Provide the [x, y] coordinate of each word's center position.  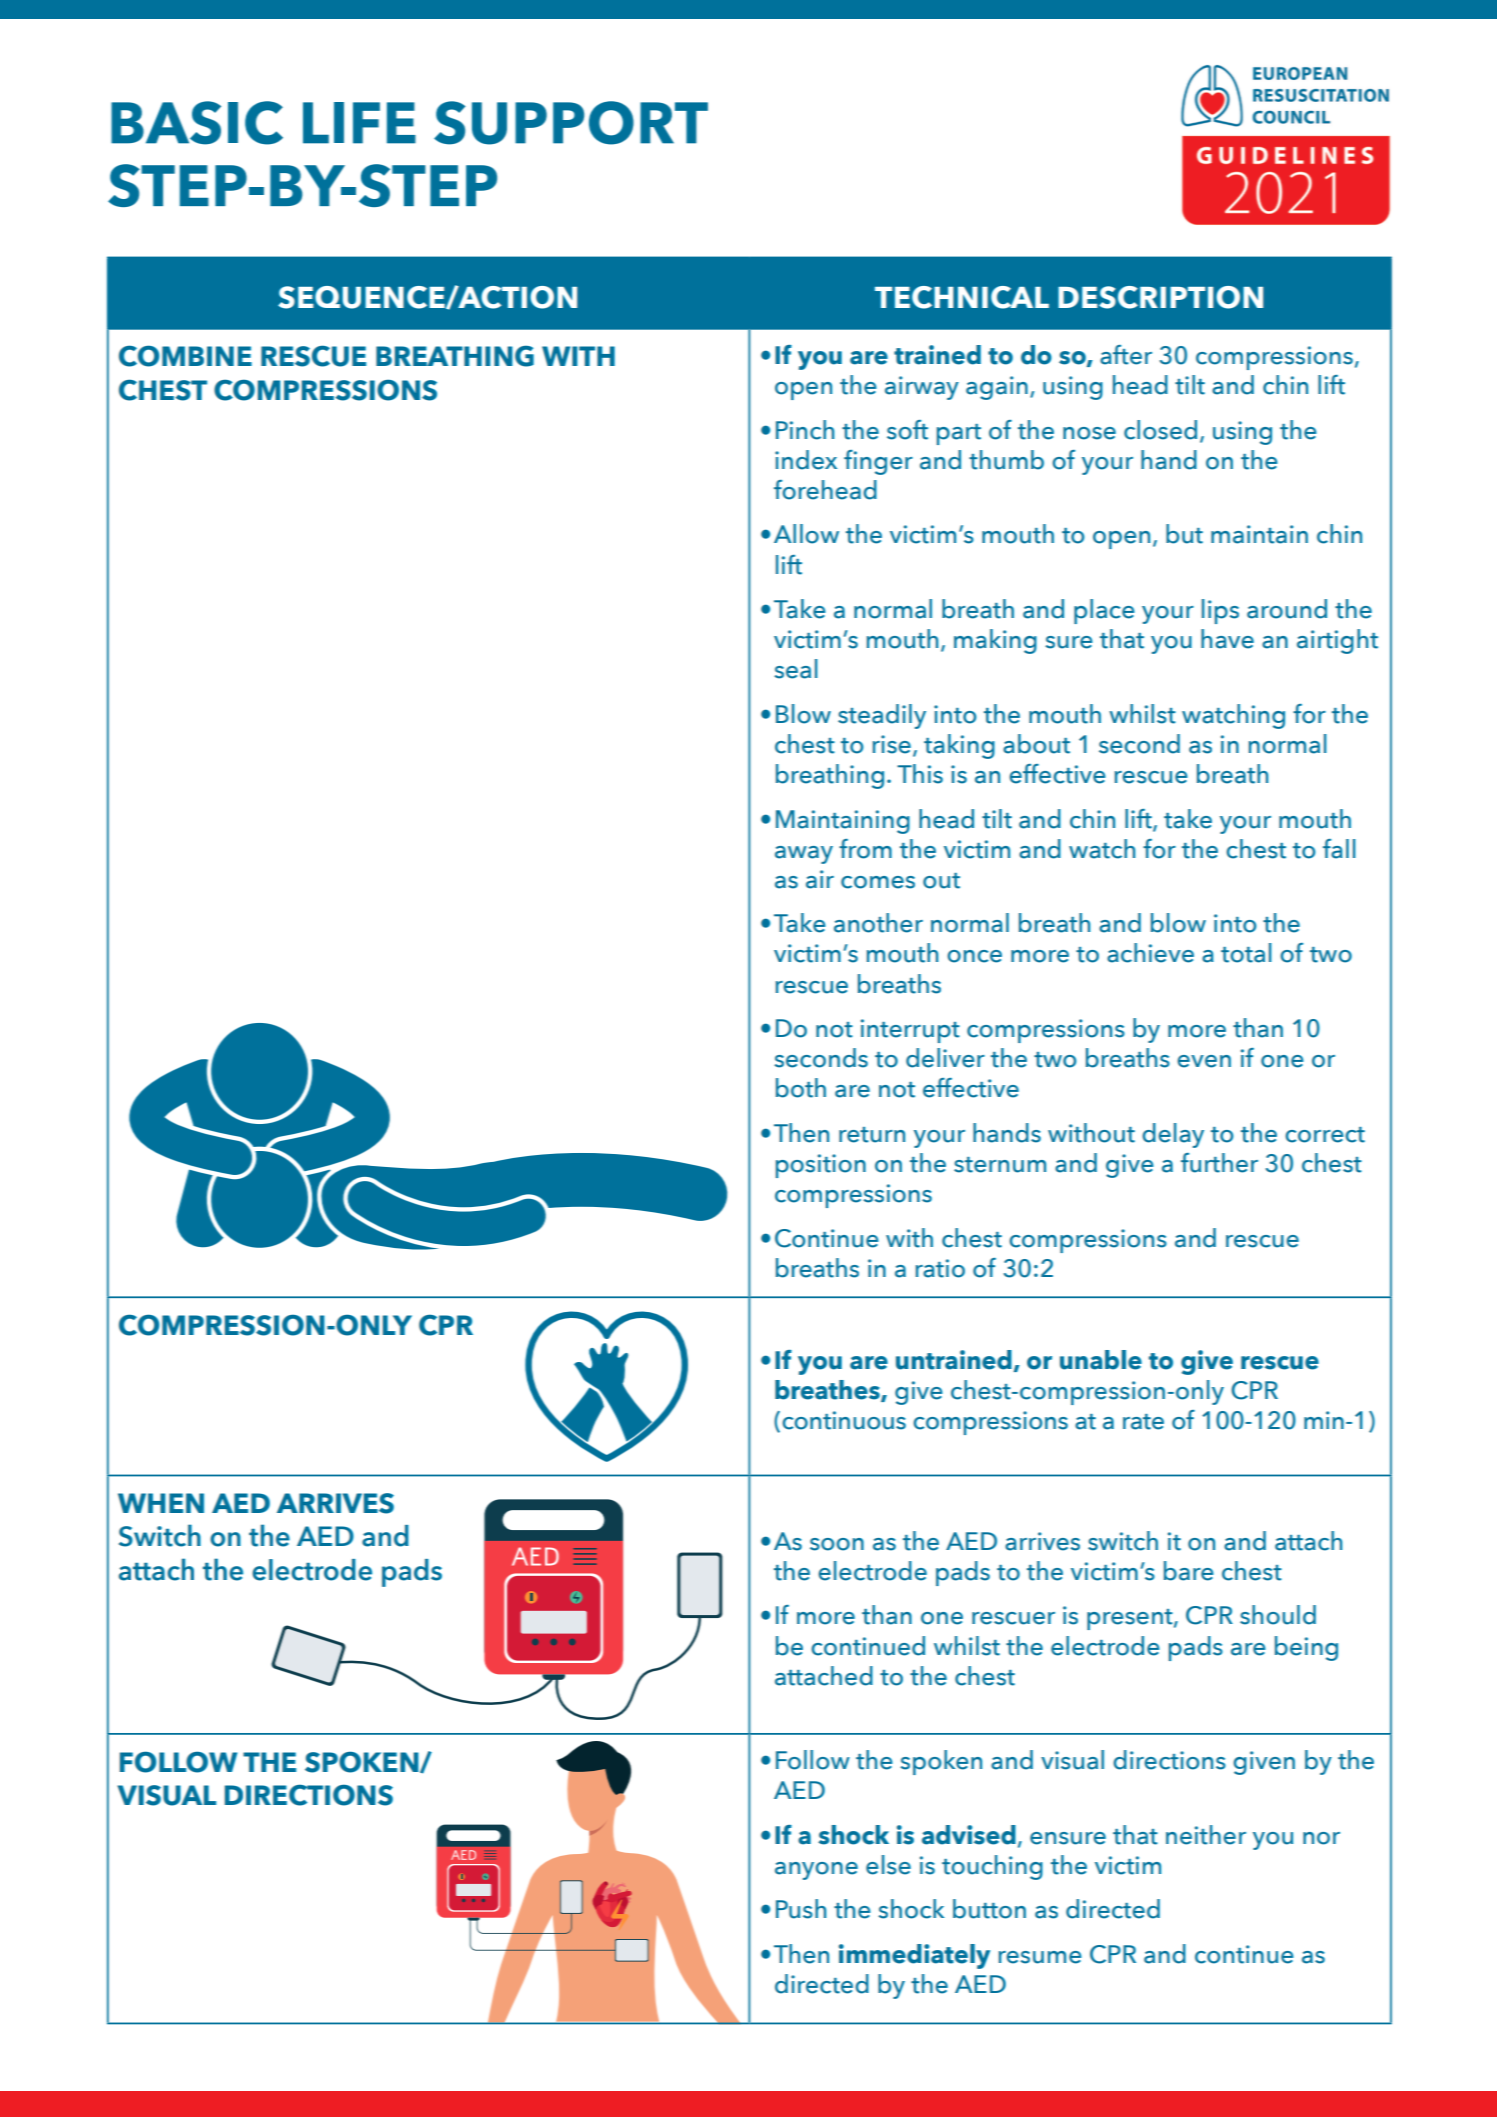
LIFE [359, 123]
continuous [844, 1420]
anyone [816, 1871]
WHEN [161, 1503]
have [1227, 639]
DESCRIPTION [1160, 297]
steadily [882, 716]
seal [796, 669]
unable [1101, 1360]
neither [1206, 1835]
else [888, 1865]
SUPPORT [571, 123]
